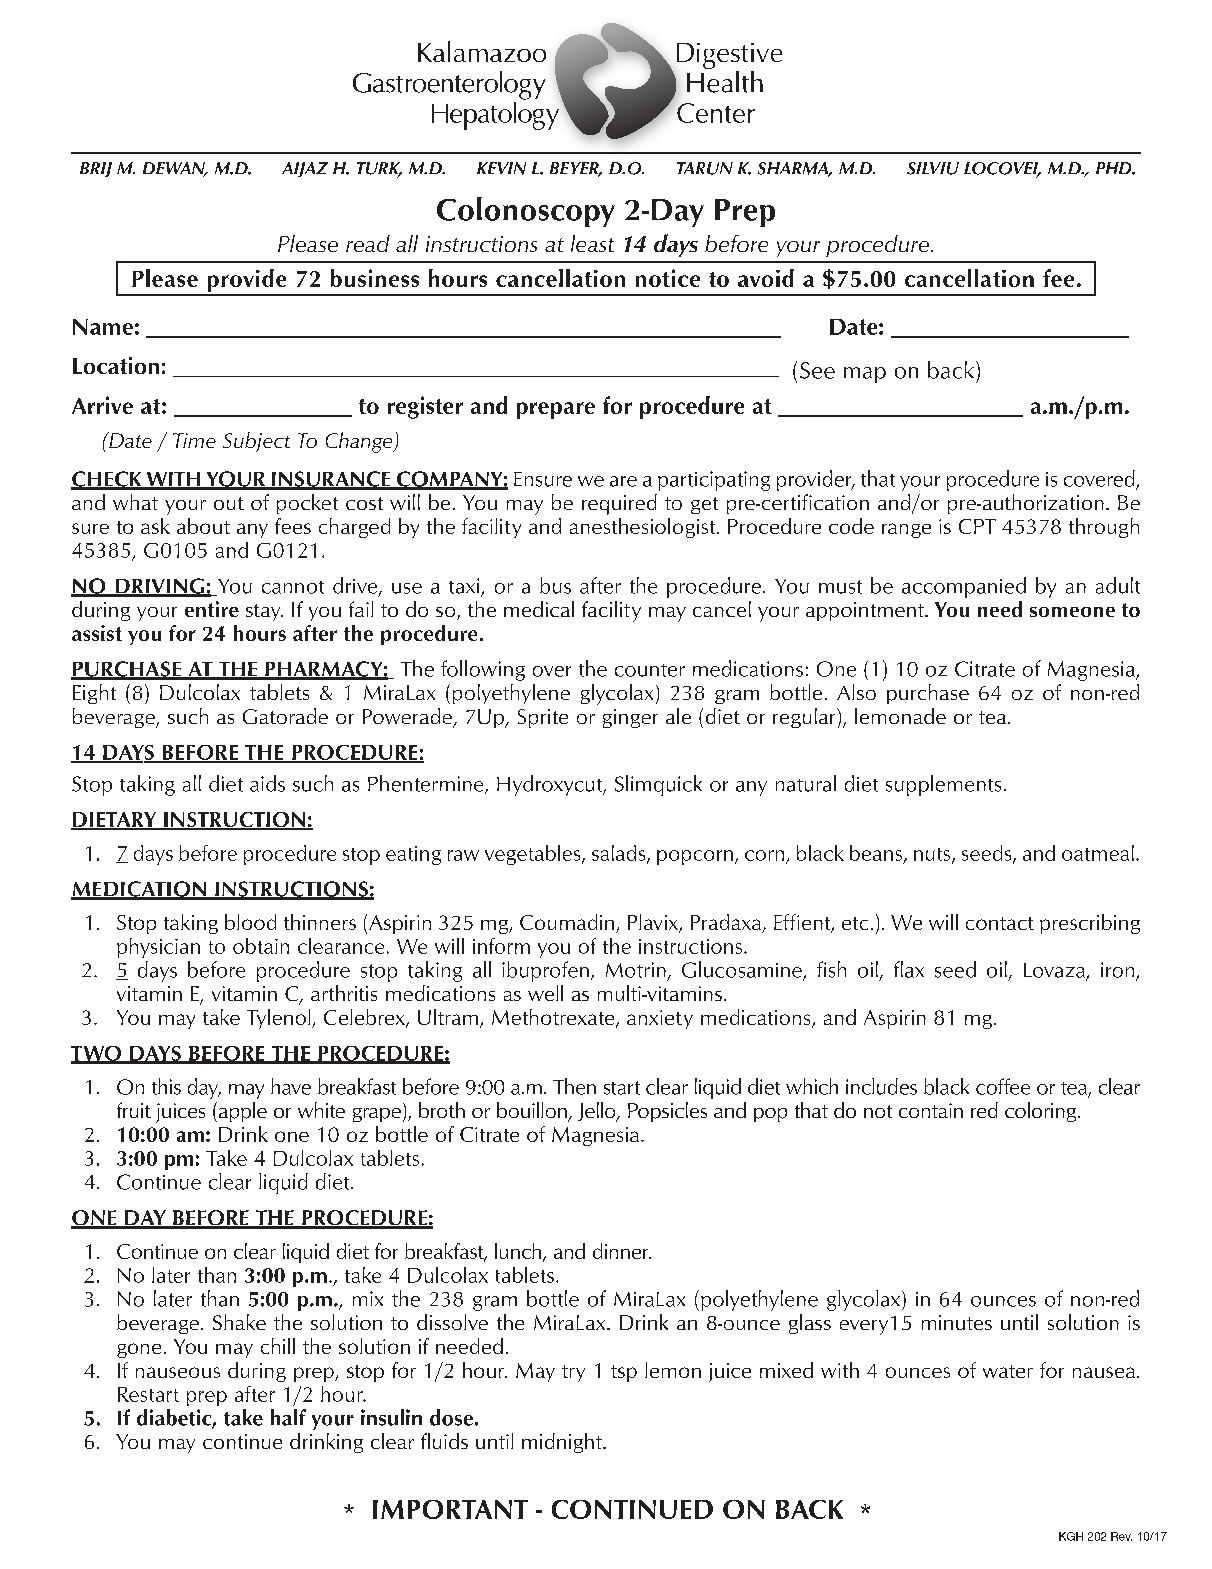  What do you see at coordinates (250, 922) in the screenshot?
I see `blood` at bounding box center [250, 922].
